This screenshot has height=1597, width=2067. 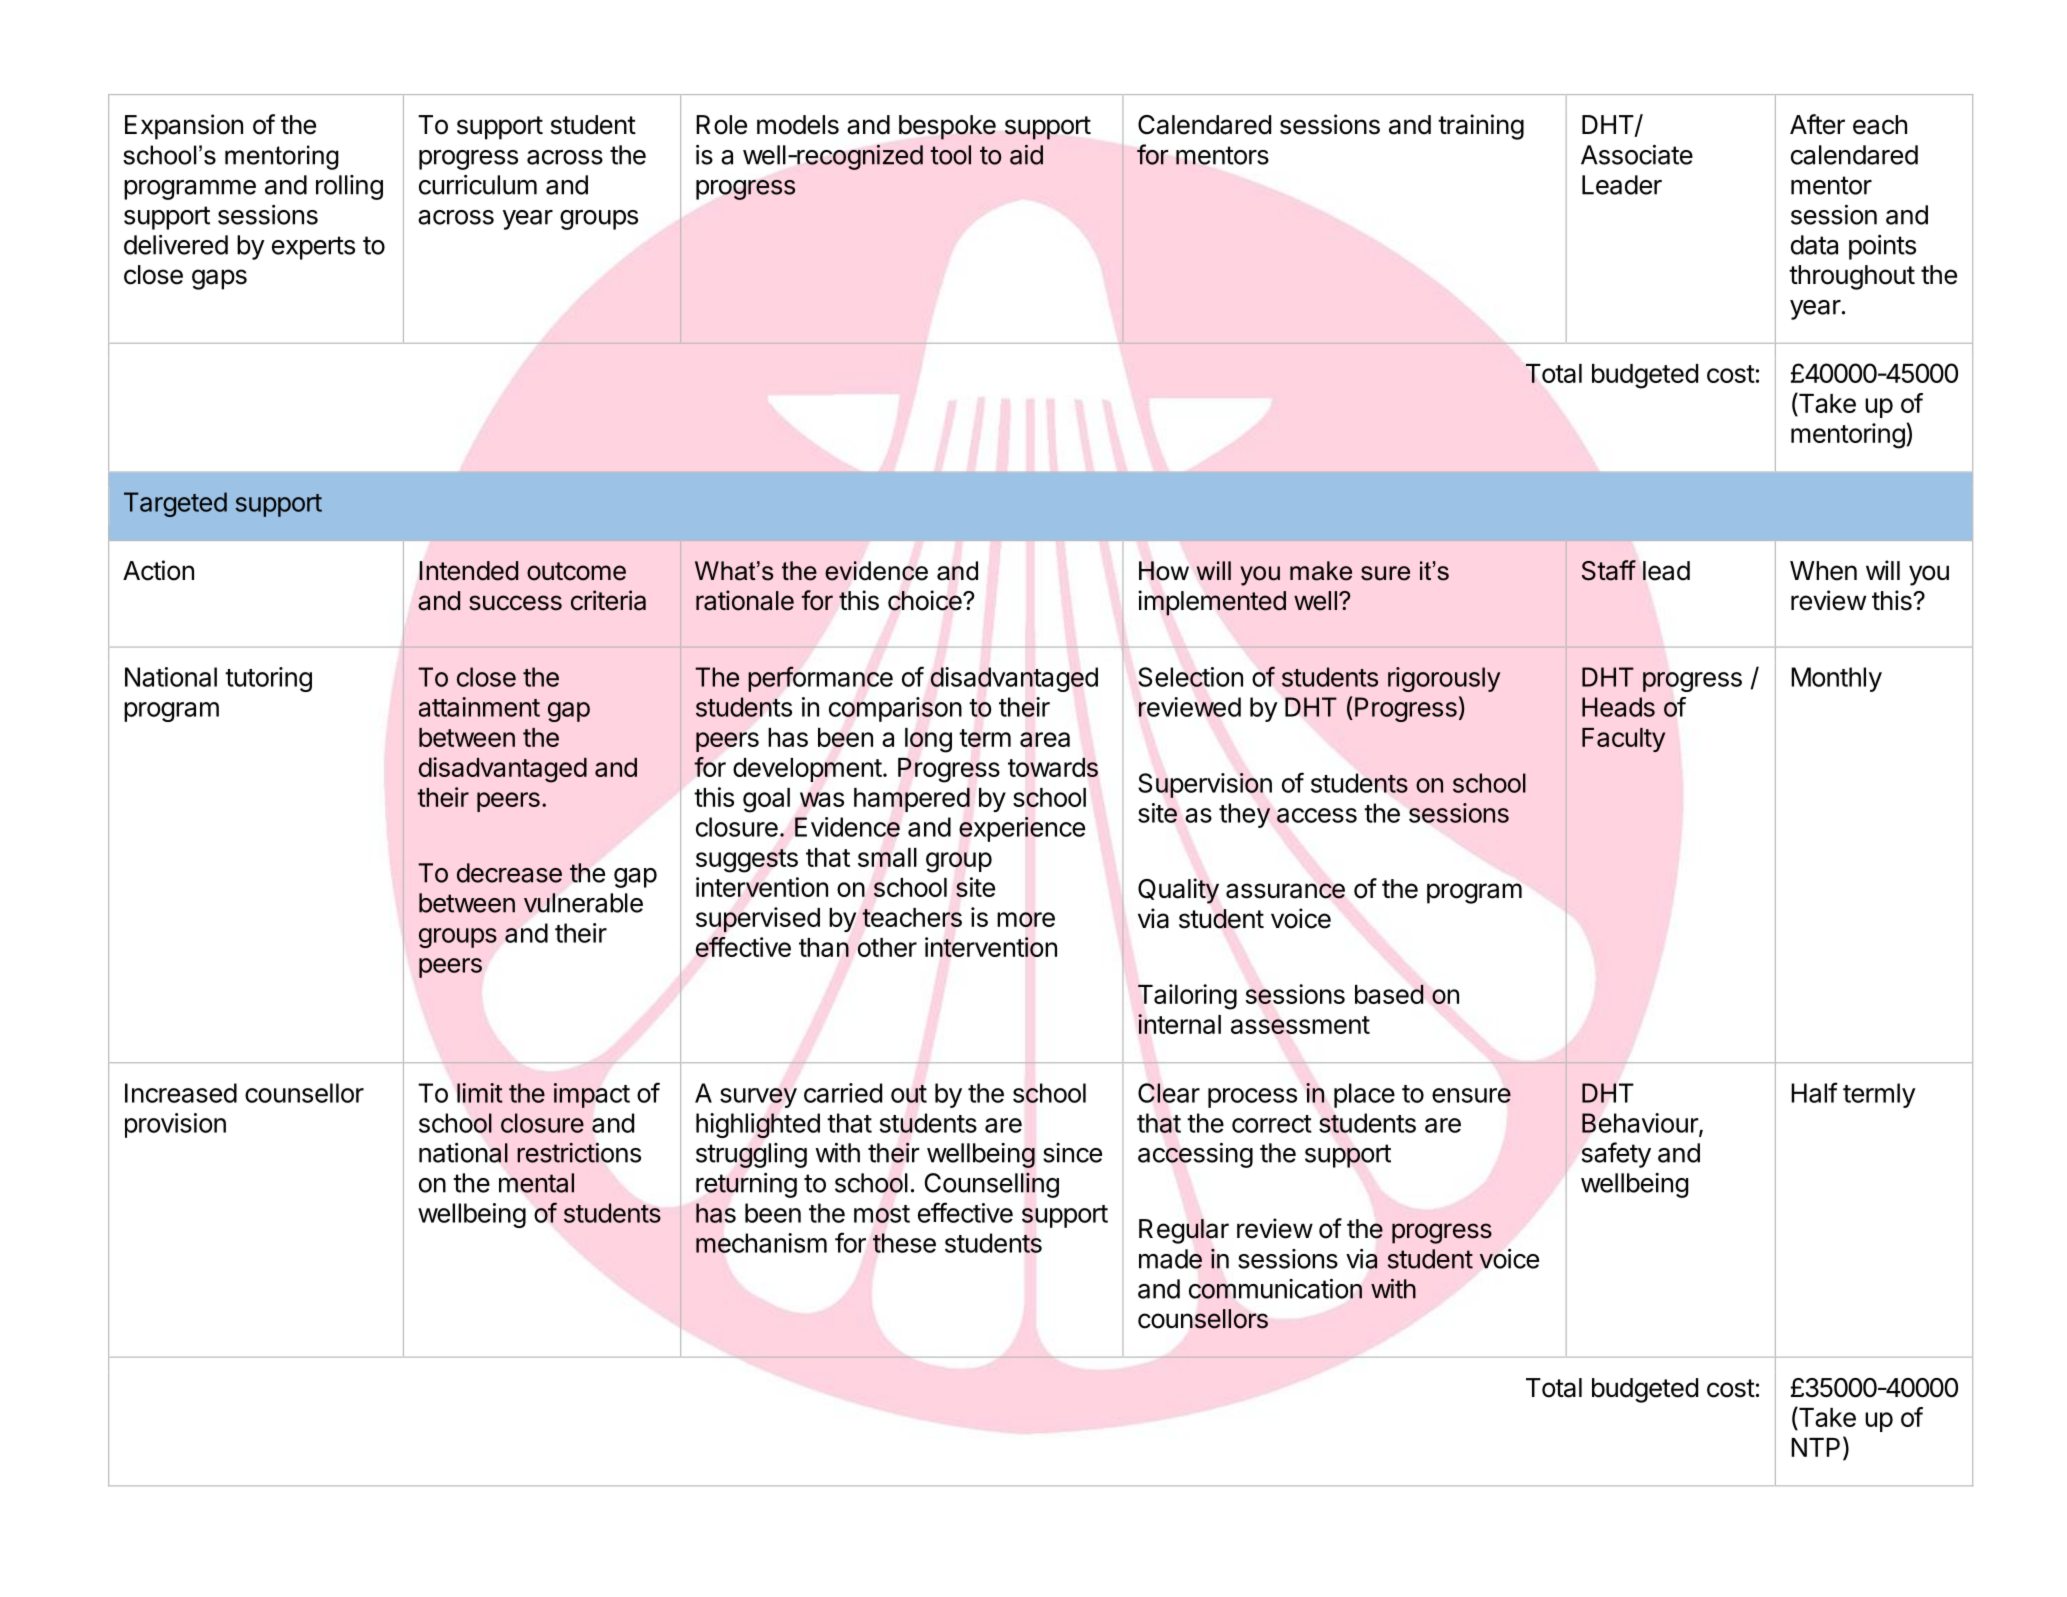 What do you see at coordinates (1637, 155) in the screenshot?
I see `Associate` at bounding box center [1637, 155].
